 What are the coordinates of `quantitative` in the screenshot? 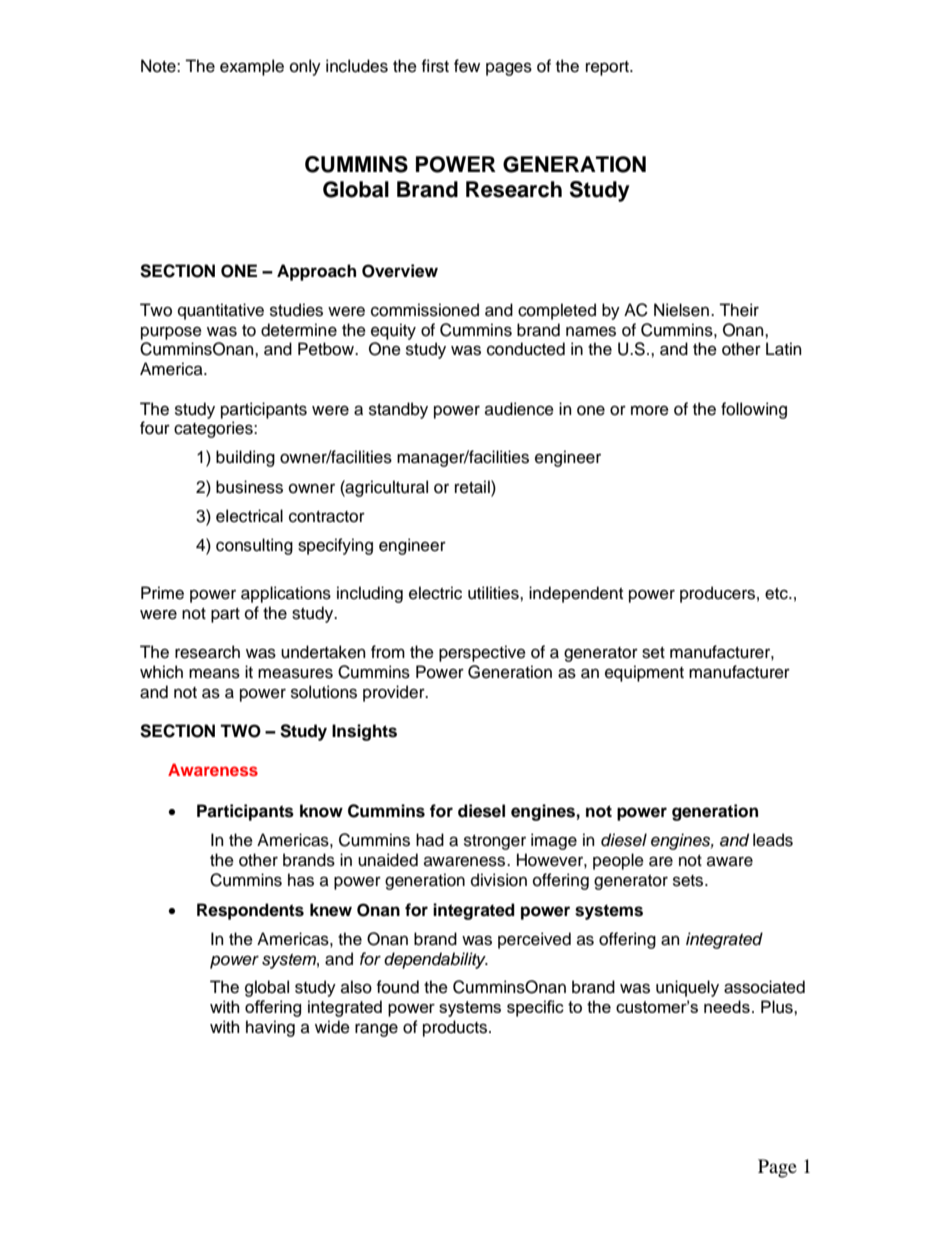 It's located at (221, 311).
